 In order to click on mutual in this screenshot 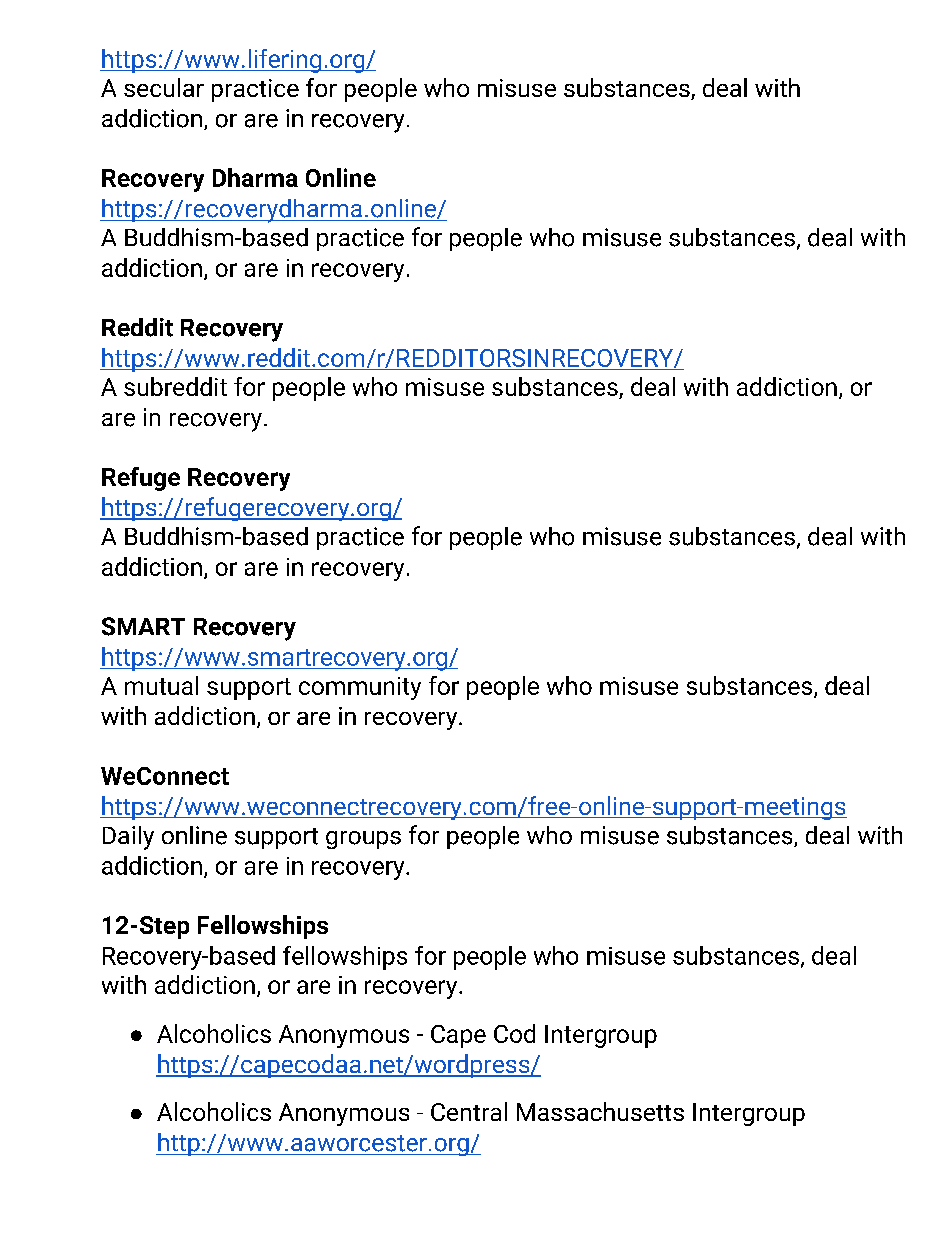, I will do `click(161, 685)`.
